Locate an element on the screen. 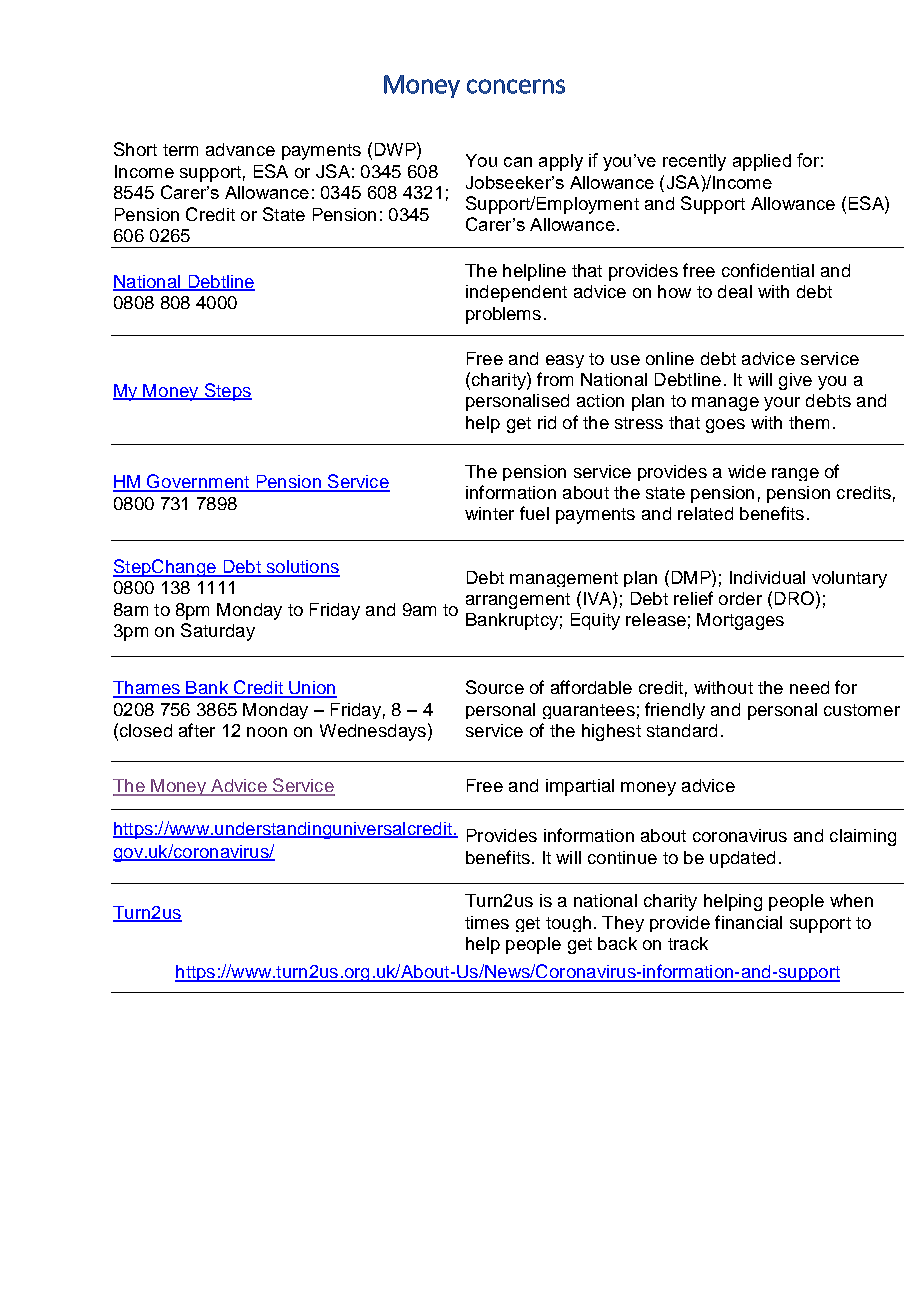 The image size is (924, 1308). winter is located at coordinates (489, 513).
